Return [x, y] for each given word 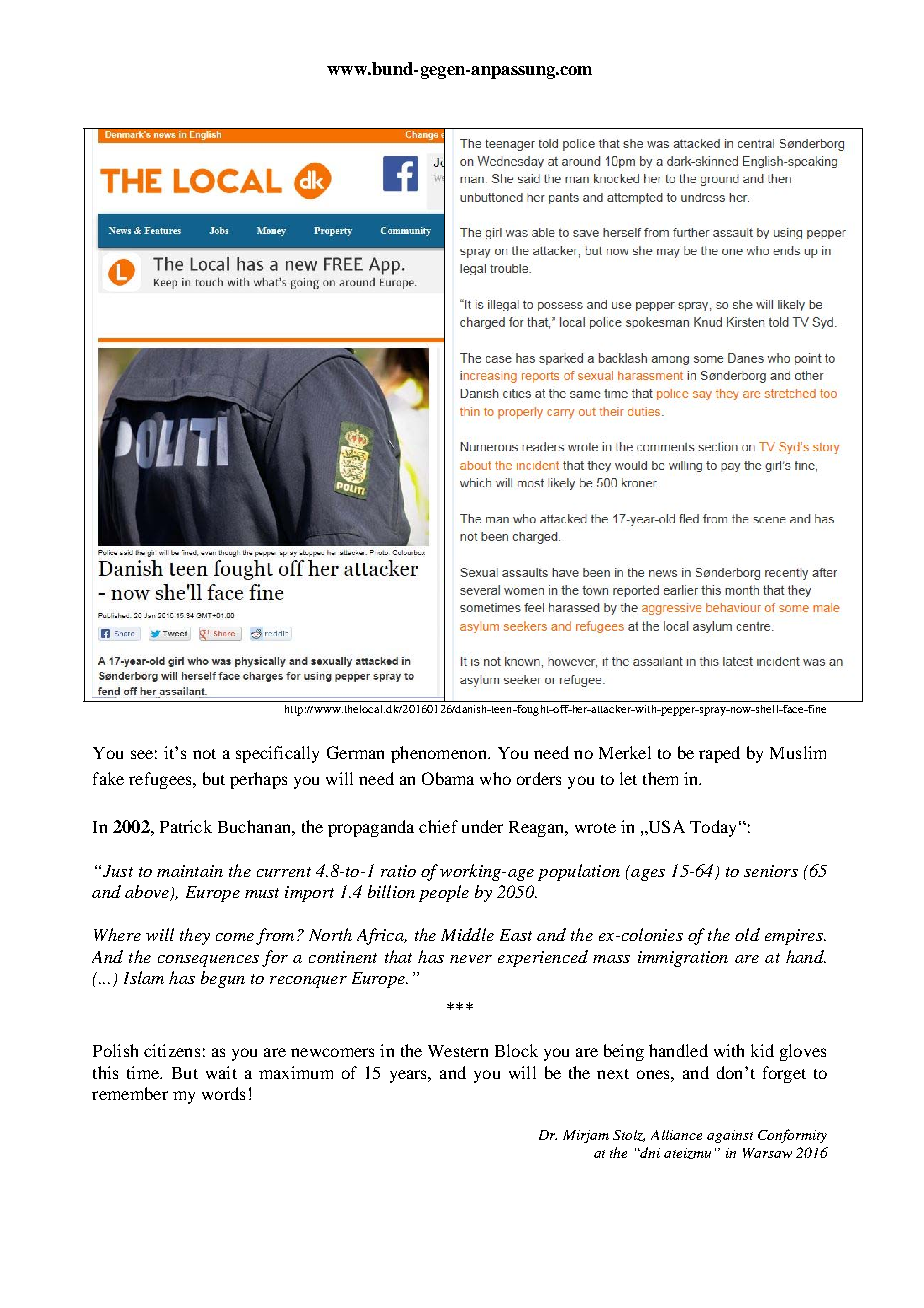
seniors [771, 871]
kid [762, 1050]
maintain [190, 871]
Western [458, 1051]
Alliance [676, 1135]
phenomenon [440, 754]
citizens [172, 1050]
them [660, 778]
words [223, 1093]
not [204, 754]
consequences [208, 961]
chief [438, 826]
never [471, 959]
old [747, 934]
